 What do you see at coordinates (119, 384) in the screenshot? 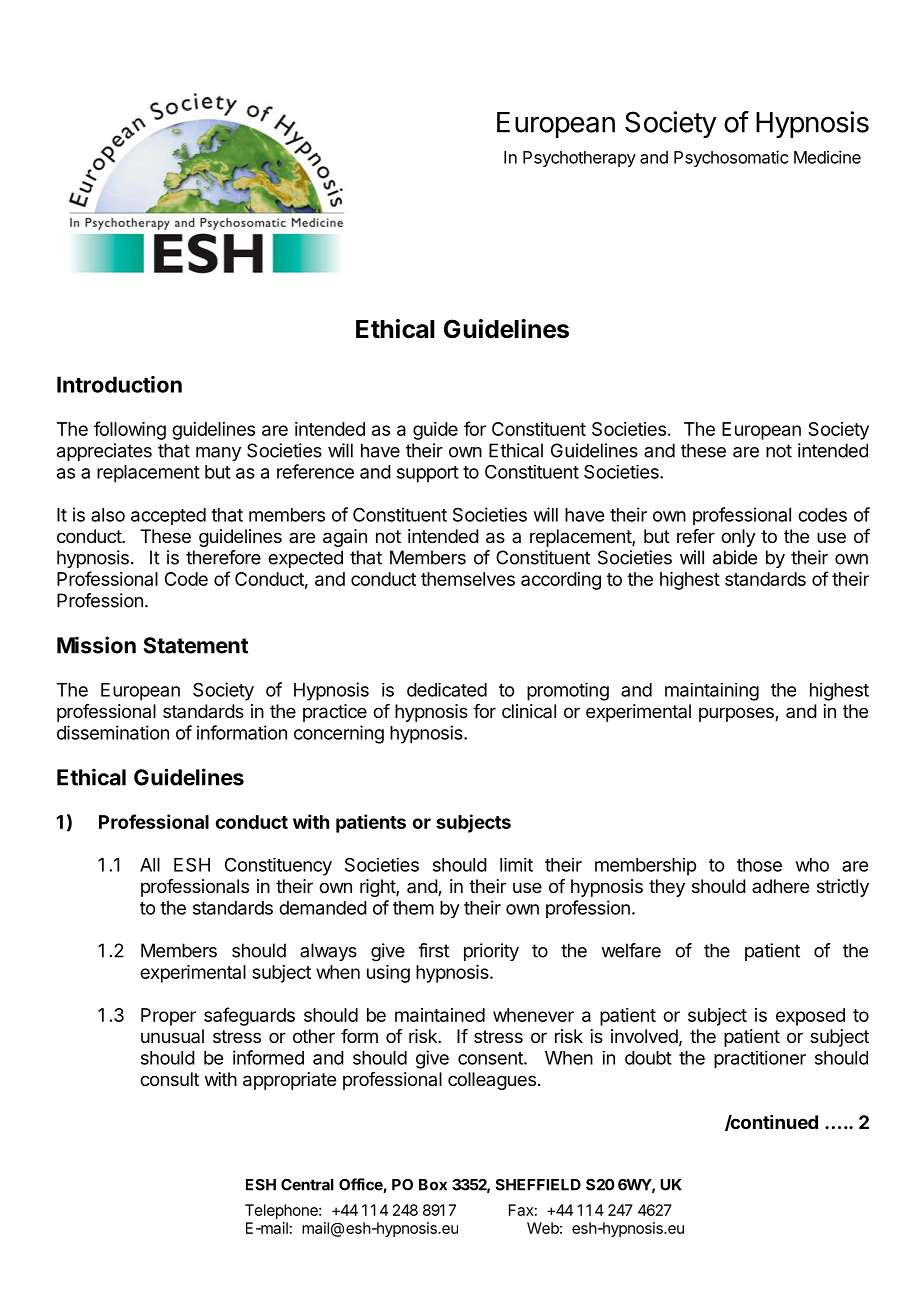
I see `Introduction` at bounding box center [119, 384].
